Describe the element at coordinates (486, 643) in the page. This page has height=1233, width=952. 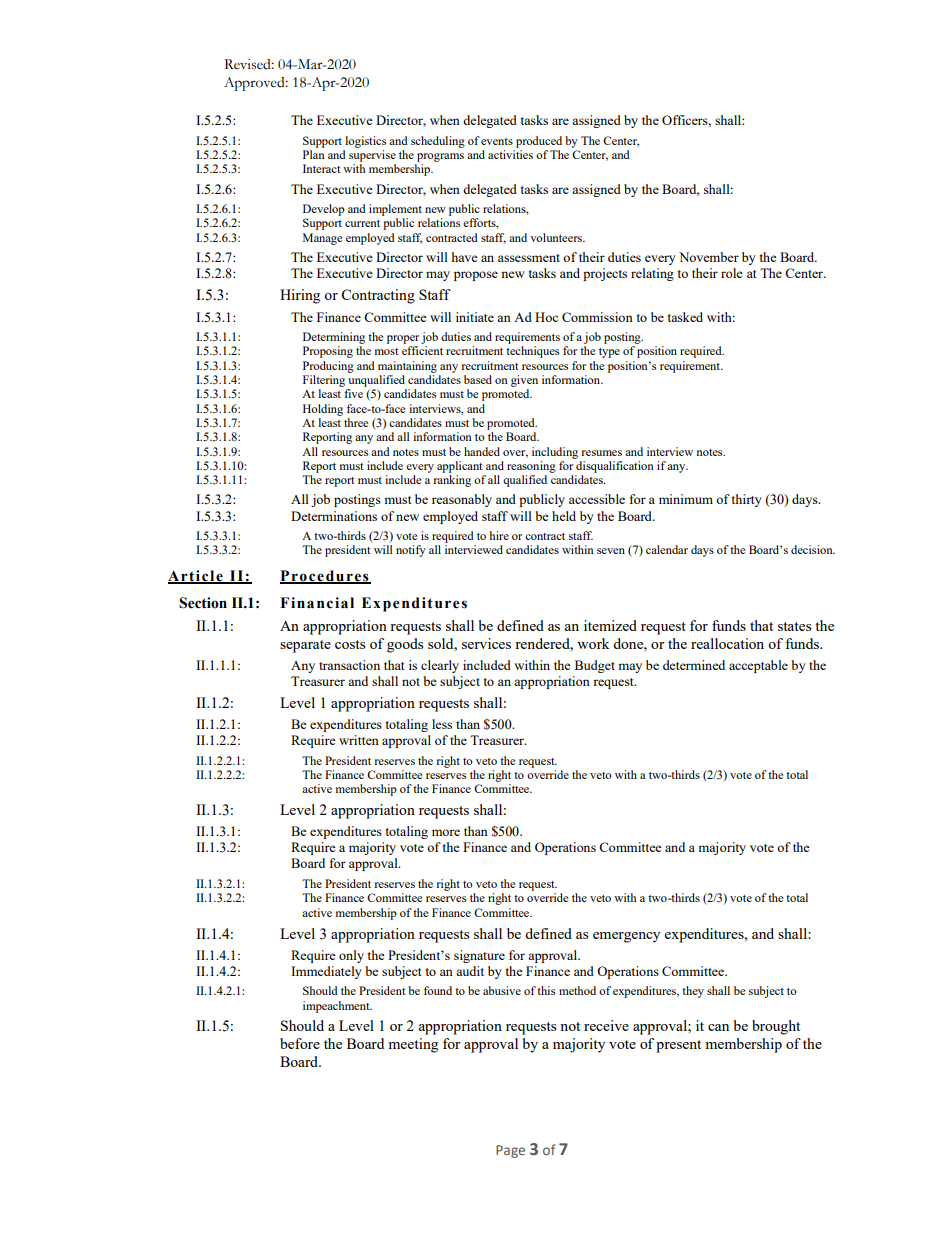
I see `services` at that location.
